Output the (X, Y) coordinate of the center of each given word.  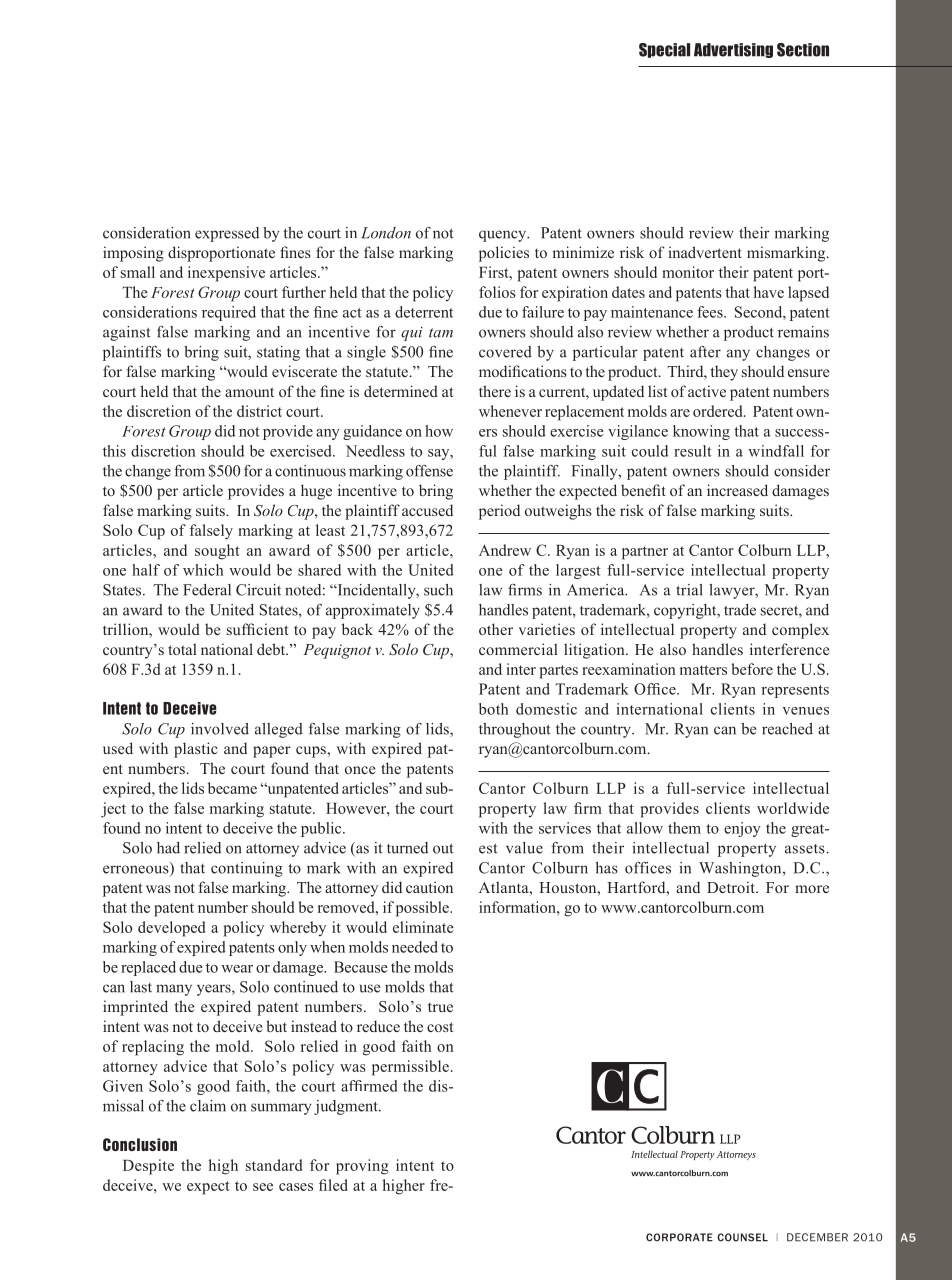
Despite (148, 1167)
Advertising (733, 50)
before (752, 669)
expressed (227, 234)
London (386, 233)
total (182, 649)
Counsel (742, 1237)
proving (362, 1167)
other (496, 629)
